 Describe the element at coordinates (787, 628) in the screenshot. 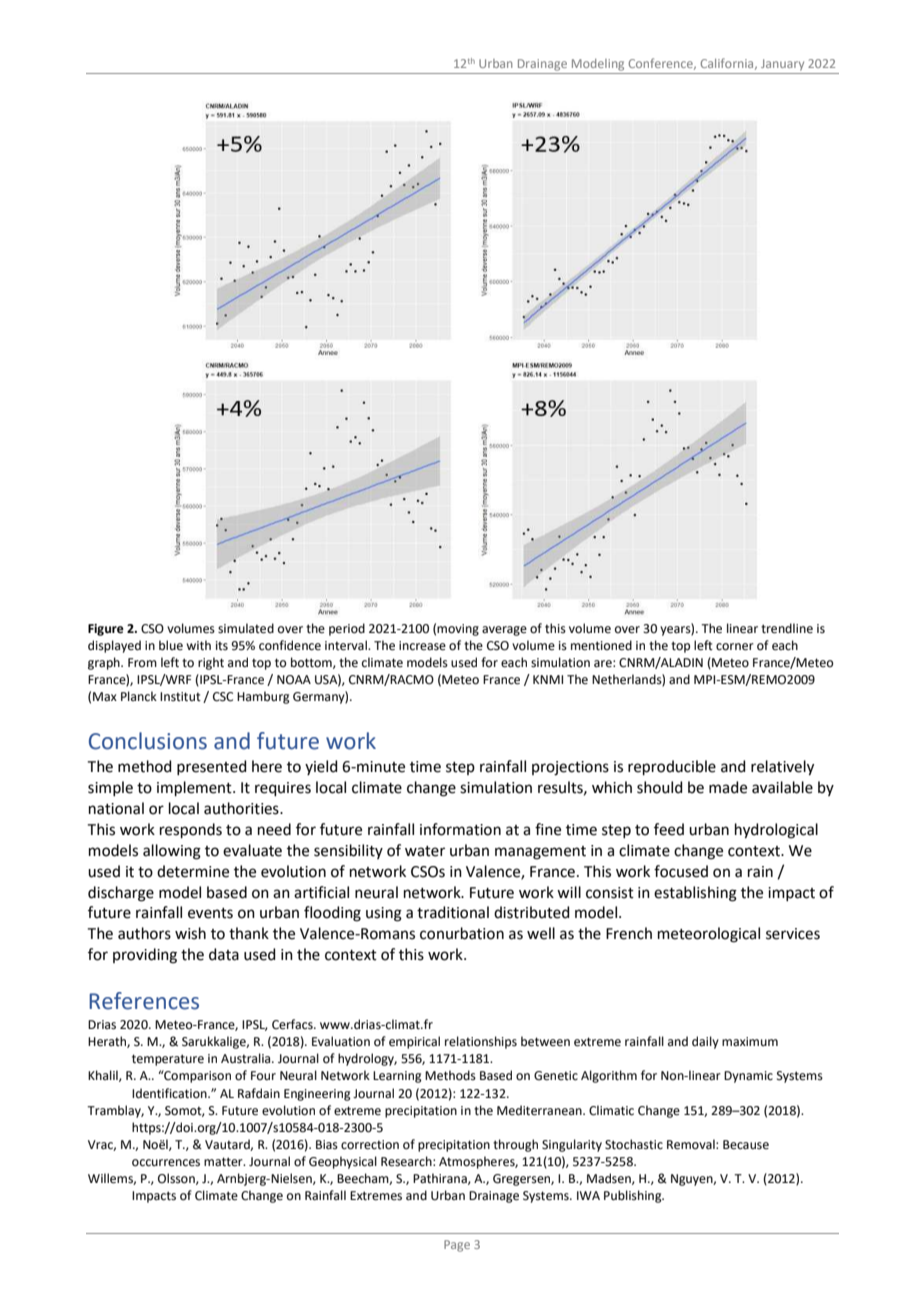

I see `trendline` at that location.
